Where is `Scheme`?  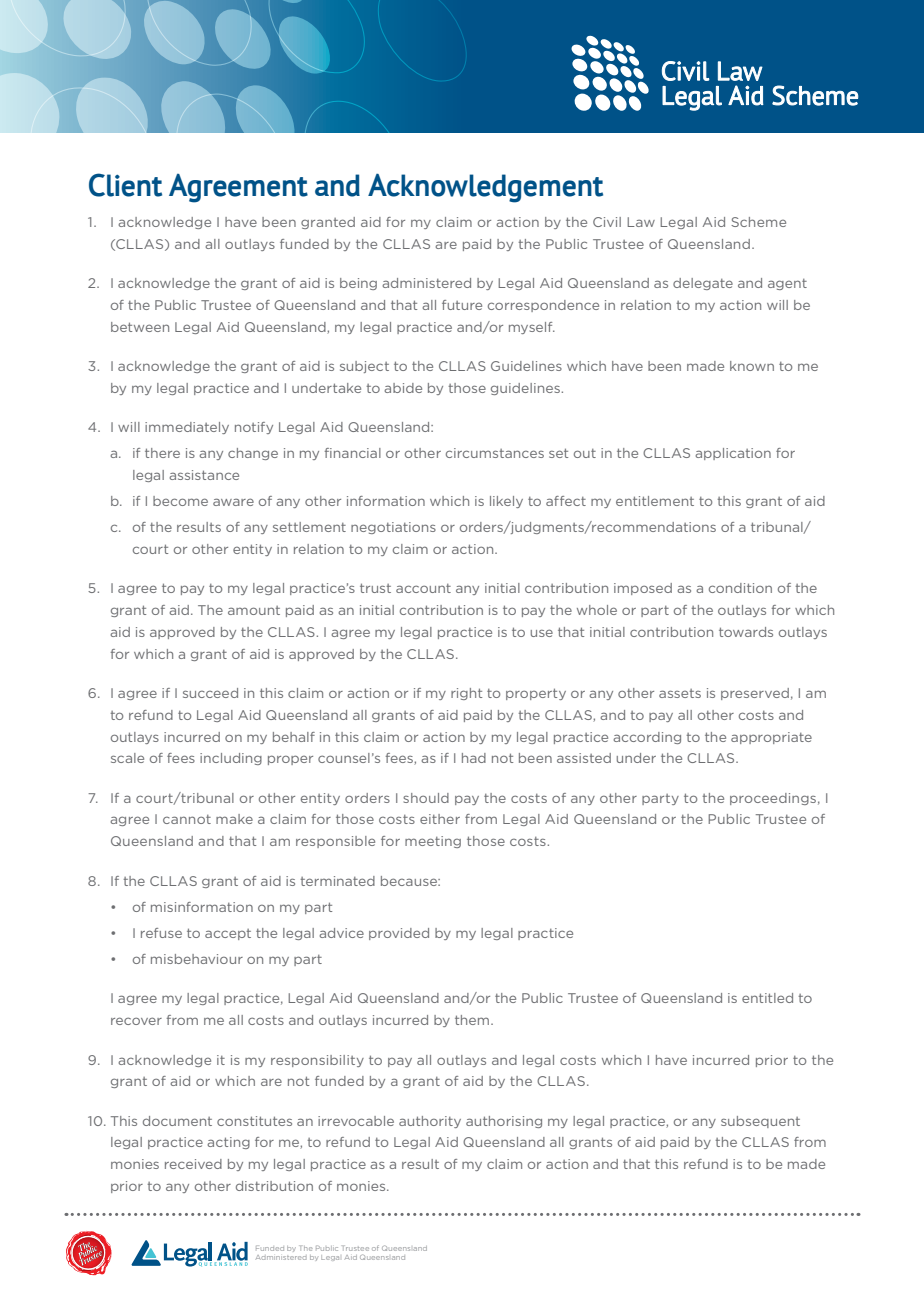
Scheme is located at coordinates (758, 222).
